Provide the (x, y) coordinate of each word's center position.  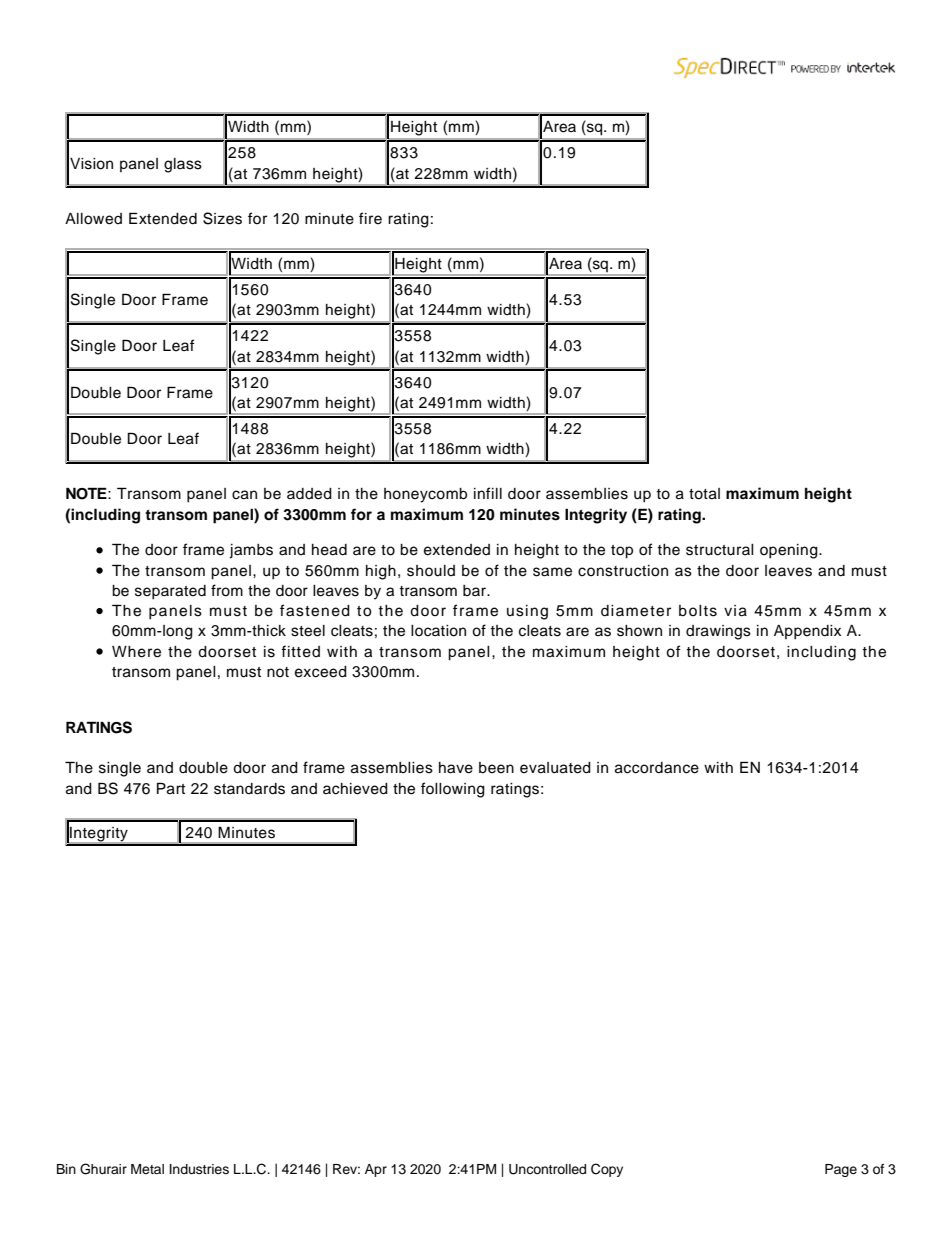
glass (183, 165)
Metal (147, 1169)
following (453, 790)
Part (171, 788)
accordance (657, 768)
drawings (718, 632)
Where (136, 652)
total (704, 494)
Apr (376, 1170)
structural (720, 550)
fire (370, 218)
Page (841, 1170)
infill (488, 493)
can (244, 495)
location (438, 631)
